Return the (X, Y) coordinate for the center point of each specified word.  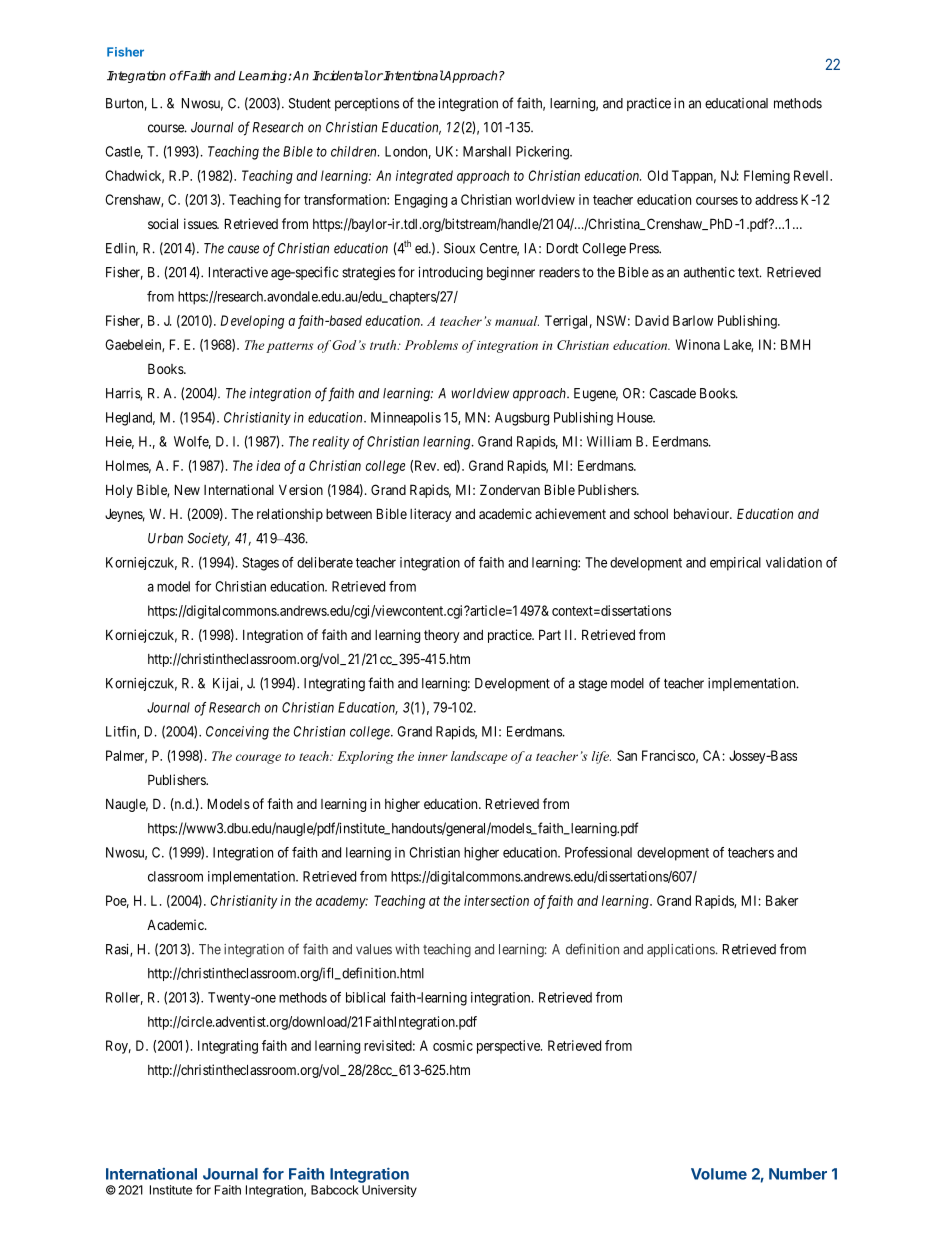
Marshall (487, 151)
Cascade (672, 393)
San (627, 755)
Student (310, 103)
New (187, 489)
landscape (479, 757)
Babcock (335, 1190)
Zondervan (510, 489)
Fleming (767, 177)
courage (258, 759)
